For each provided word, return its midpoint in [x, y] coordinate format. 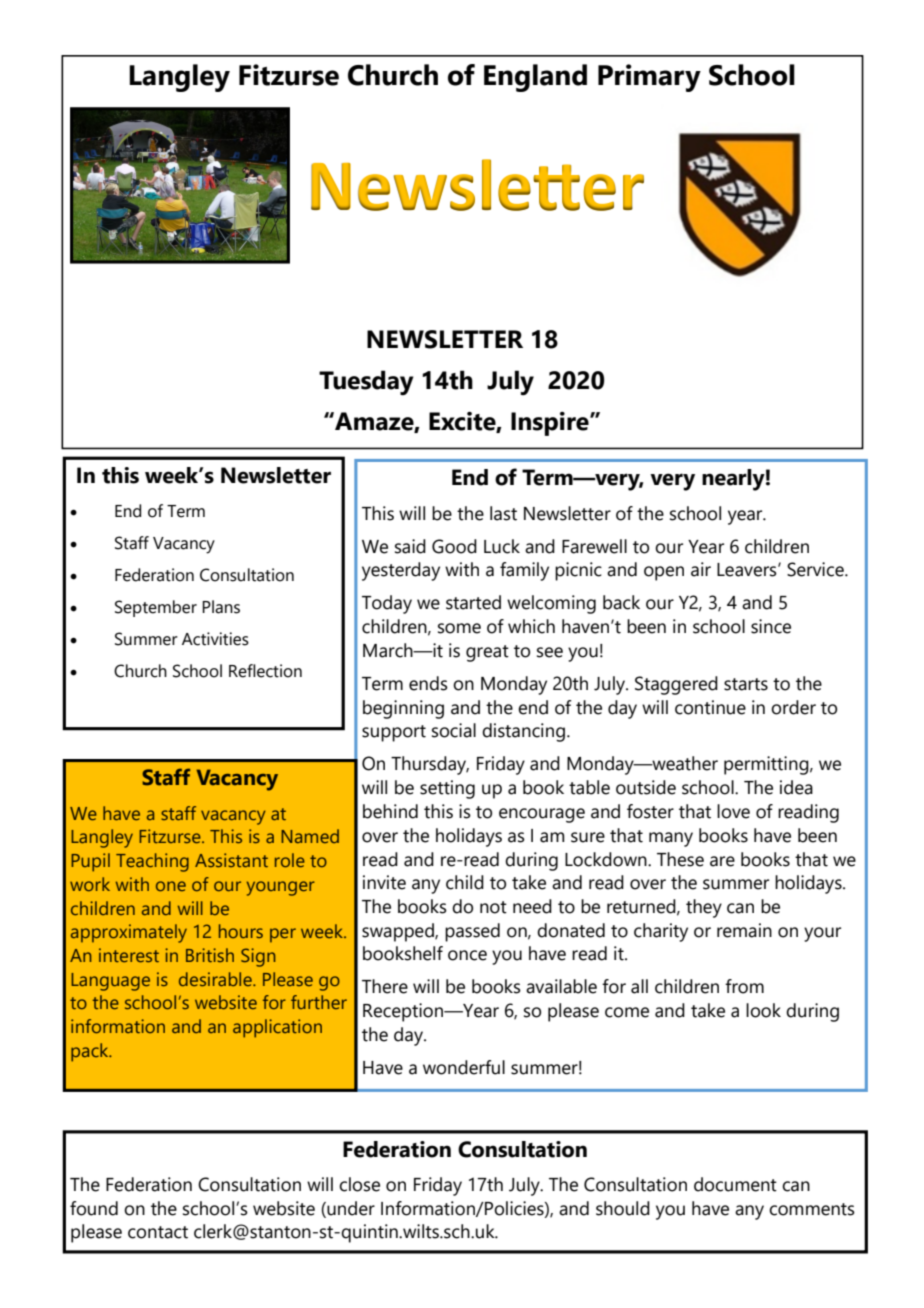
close [359, 1184]
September [156, 608]
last [503, 513]
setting [447, 789]
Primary [649, 78]
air [701, 569]
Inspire [551, 424]
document [735, 1184]
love [733, 811]
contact [158, 1232]
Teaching [152, 862]
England [535, 78]
